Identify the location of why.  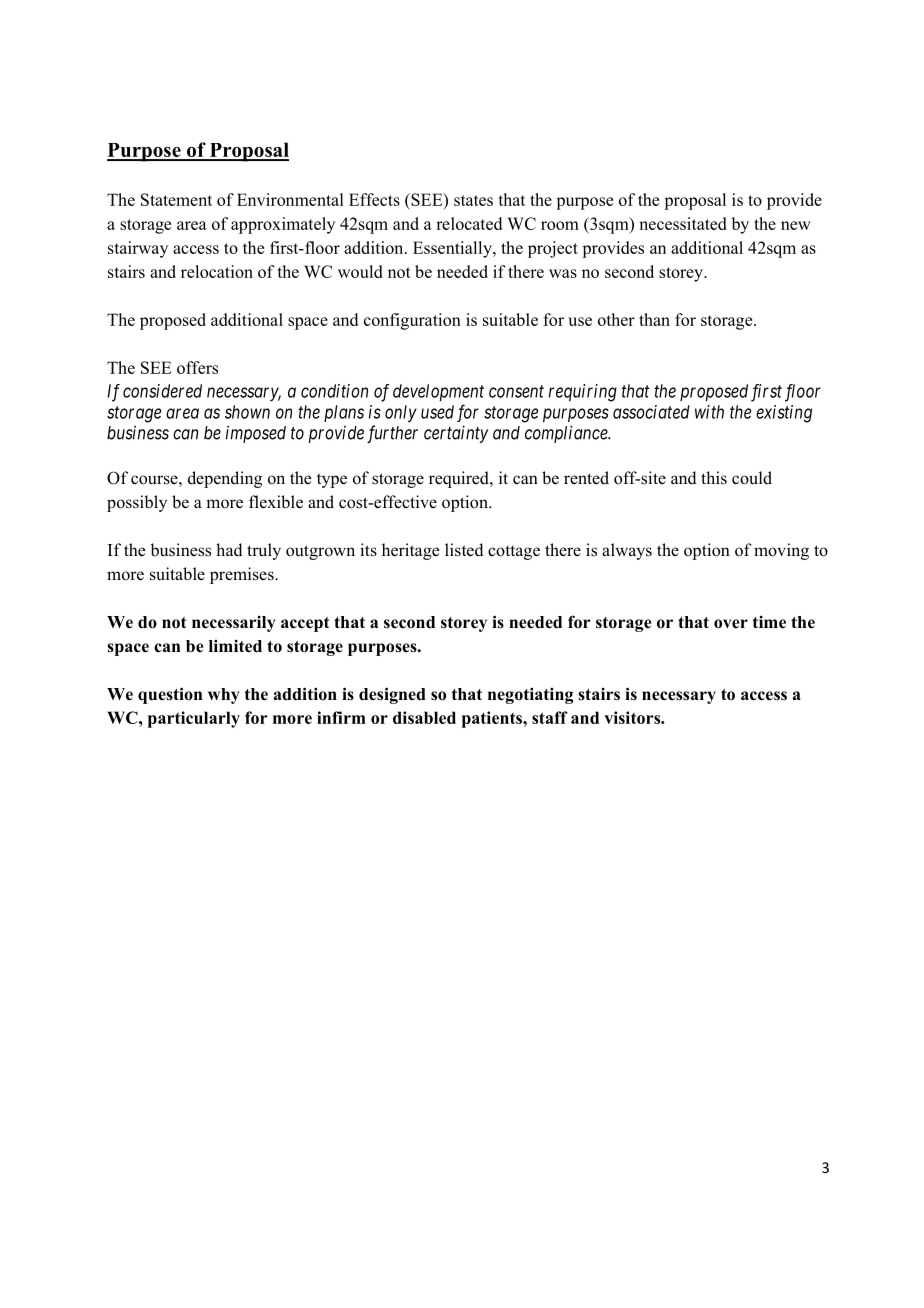
(223, 696).
